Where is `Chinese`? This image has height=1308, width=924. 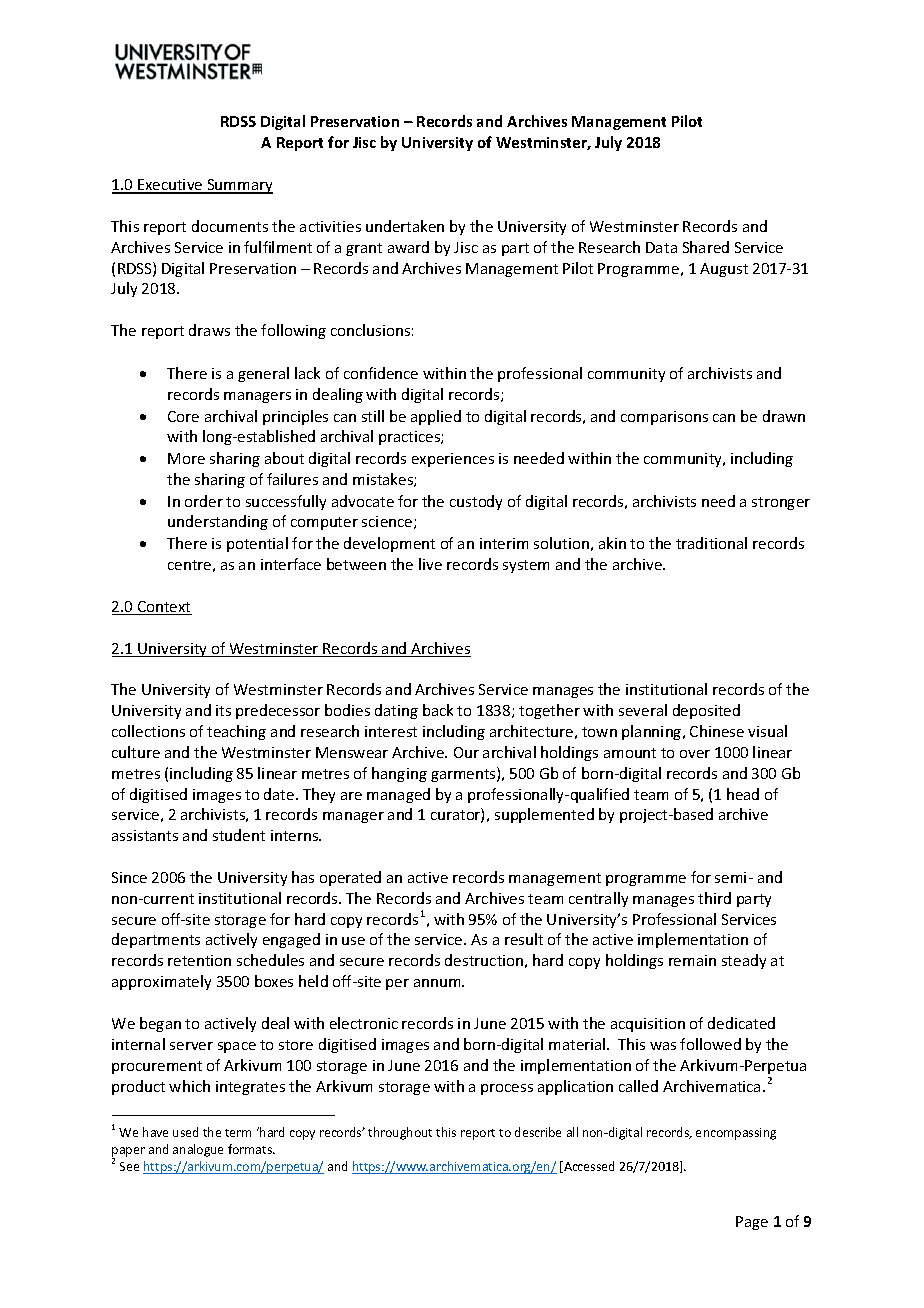 Chinese is located at coordinates (717, 731).
